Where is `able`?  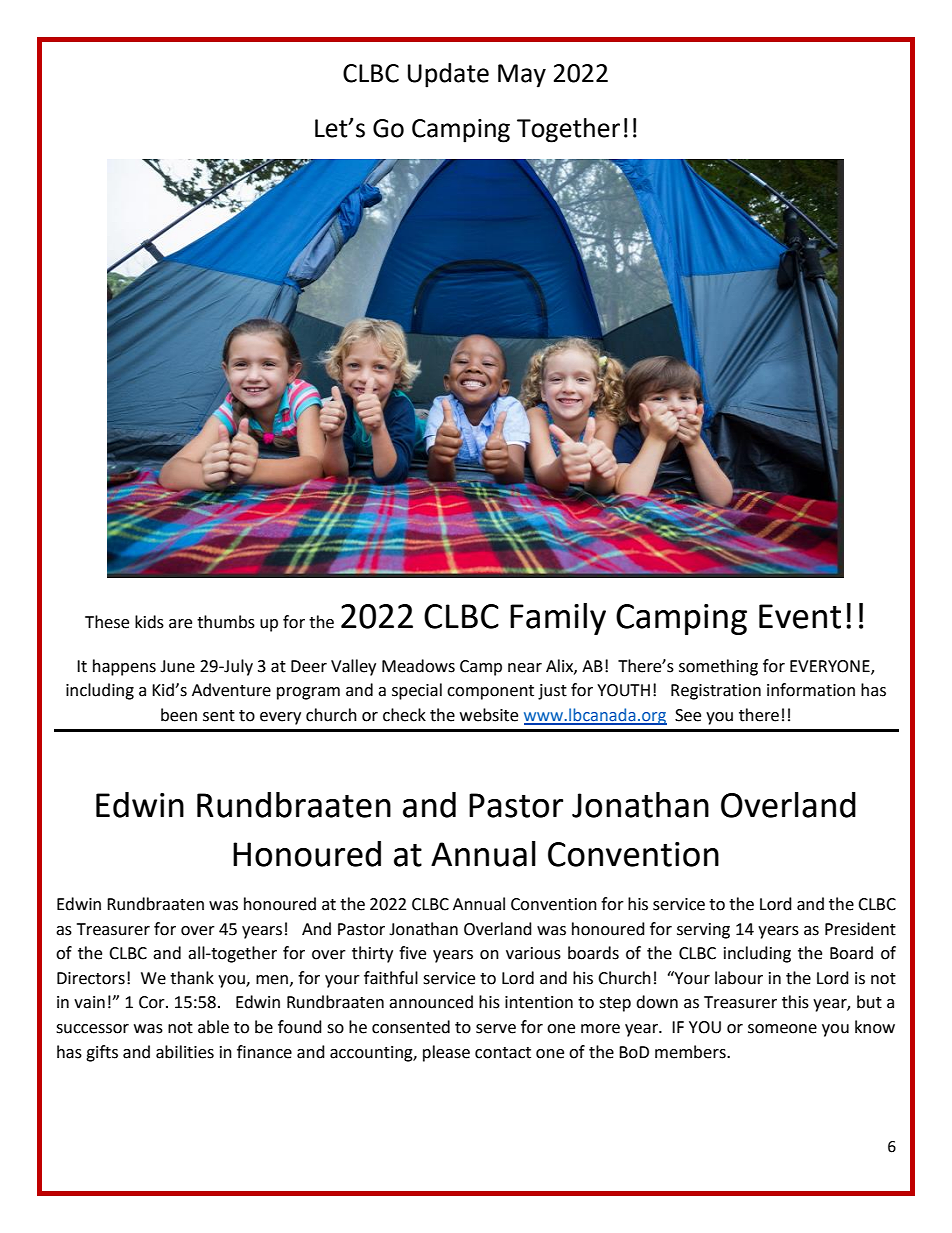 able is located at coordinates (213, 1027).
